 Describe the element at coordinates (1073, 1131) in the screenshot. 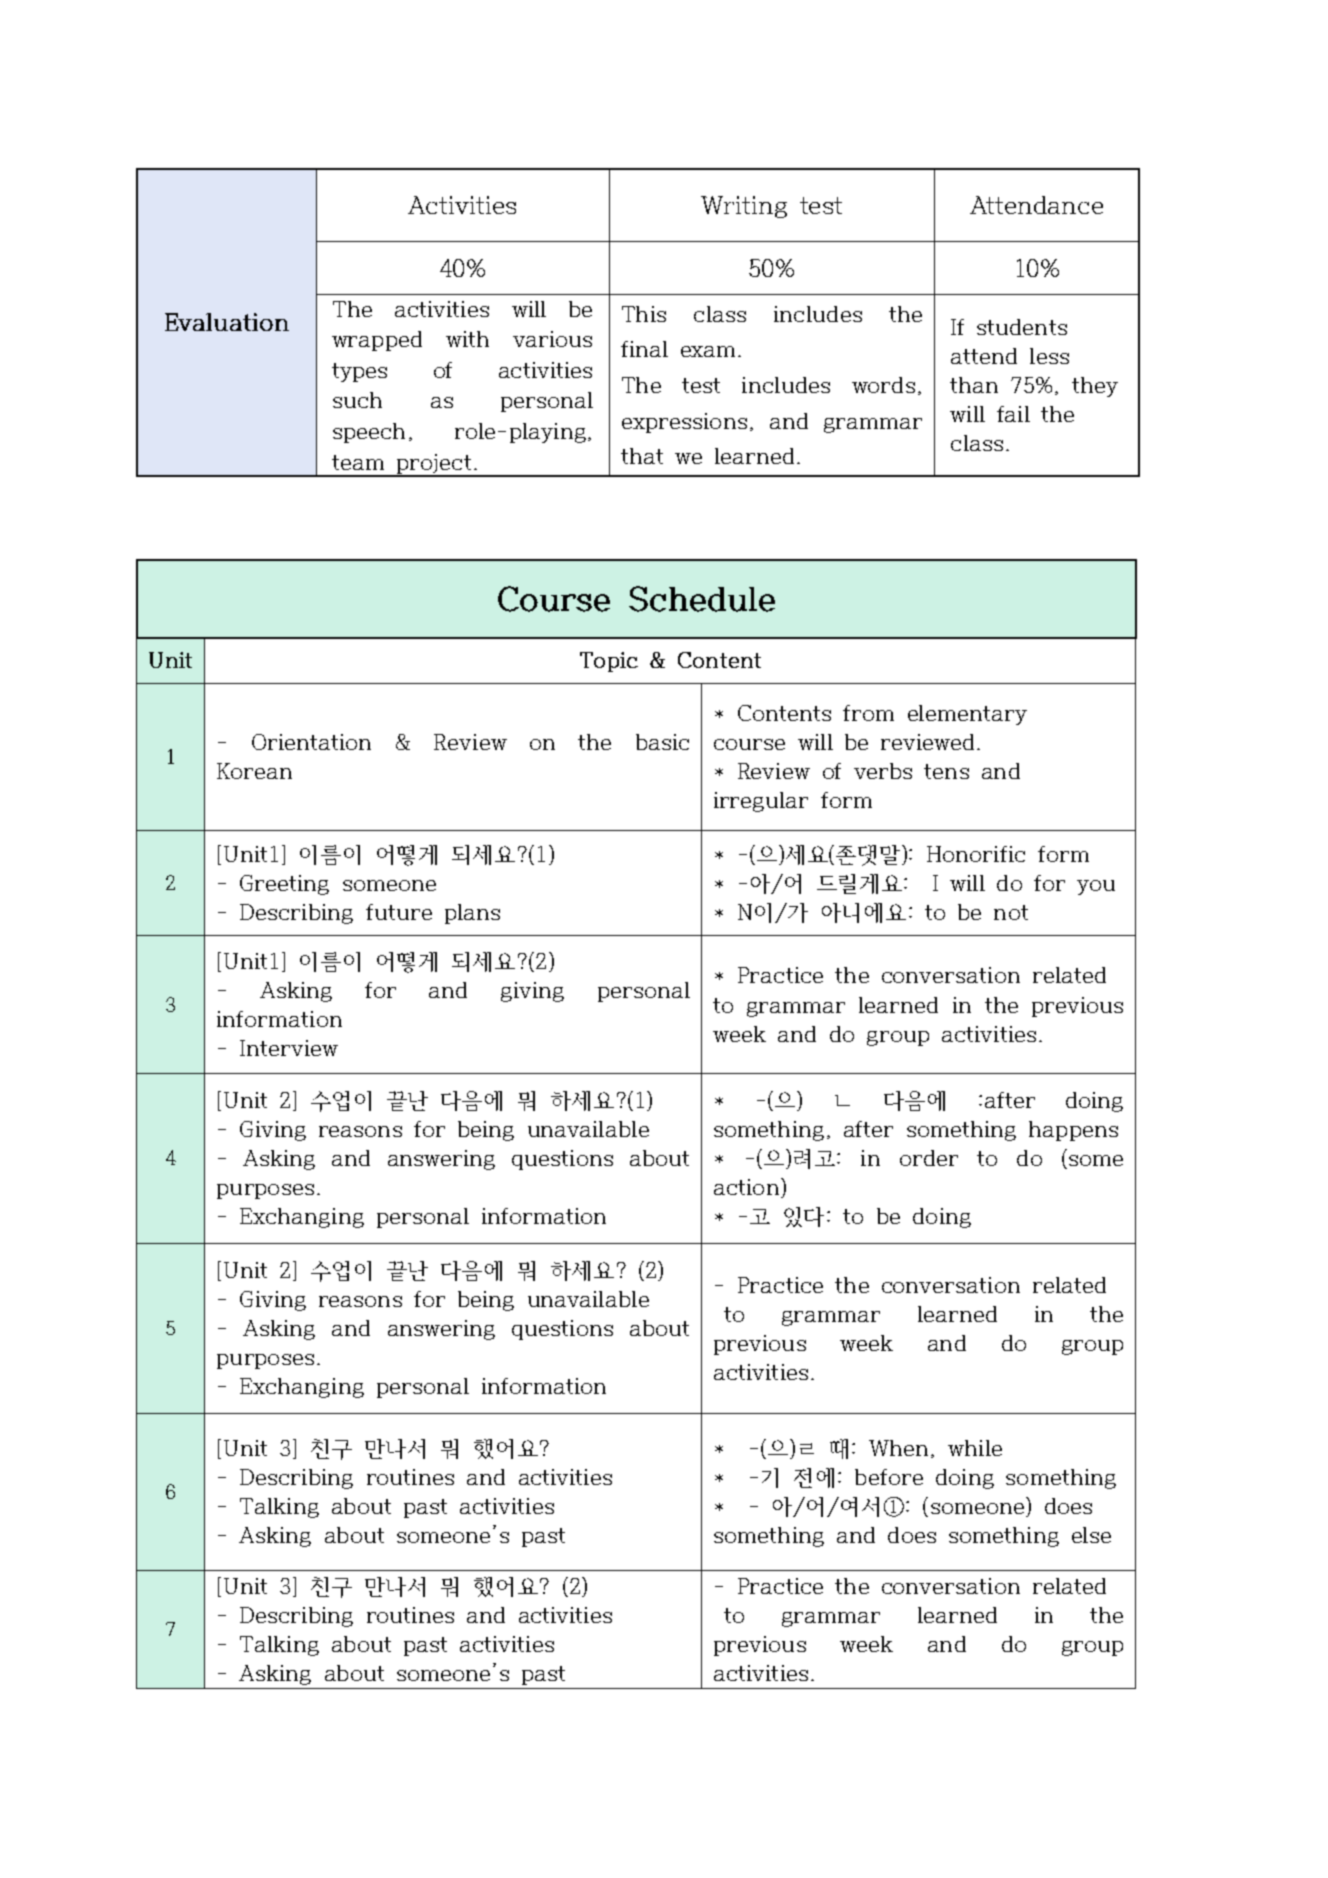

I see `happens` at that location.
